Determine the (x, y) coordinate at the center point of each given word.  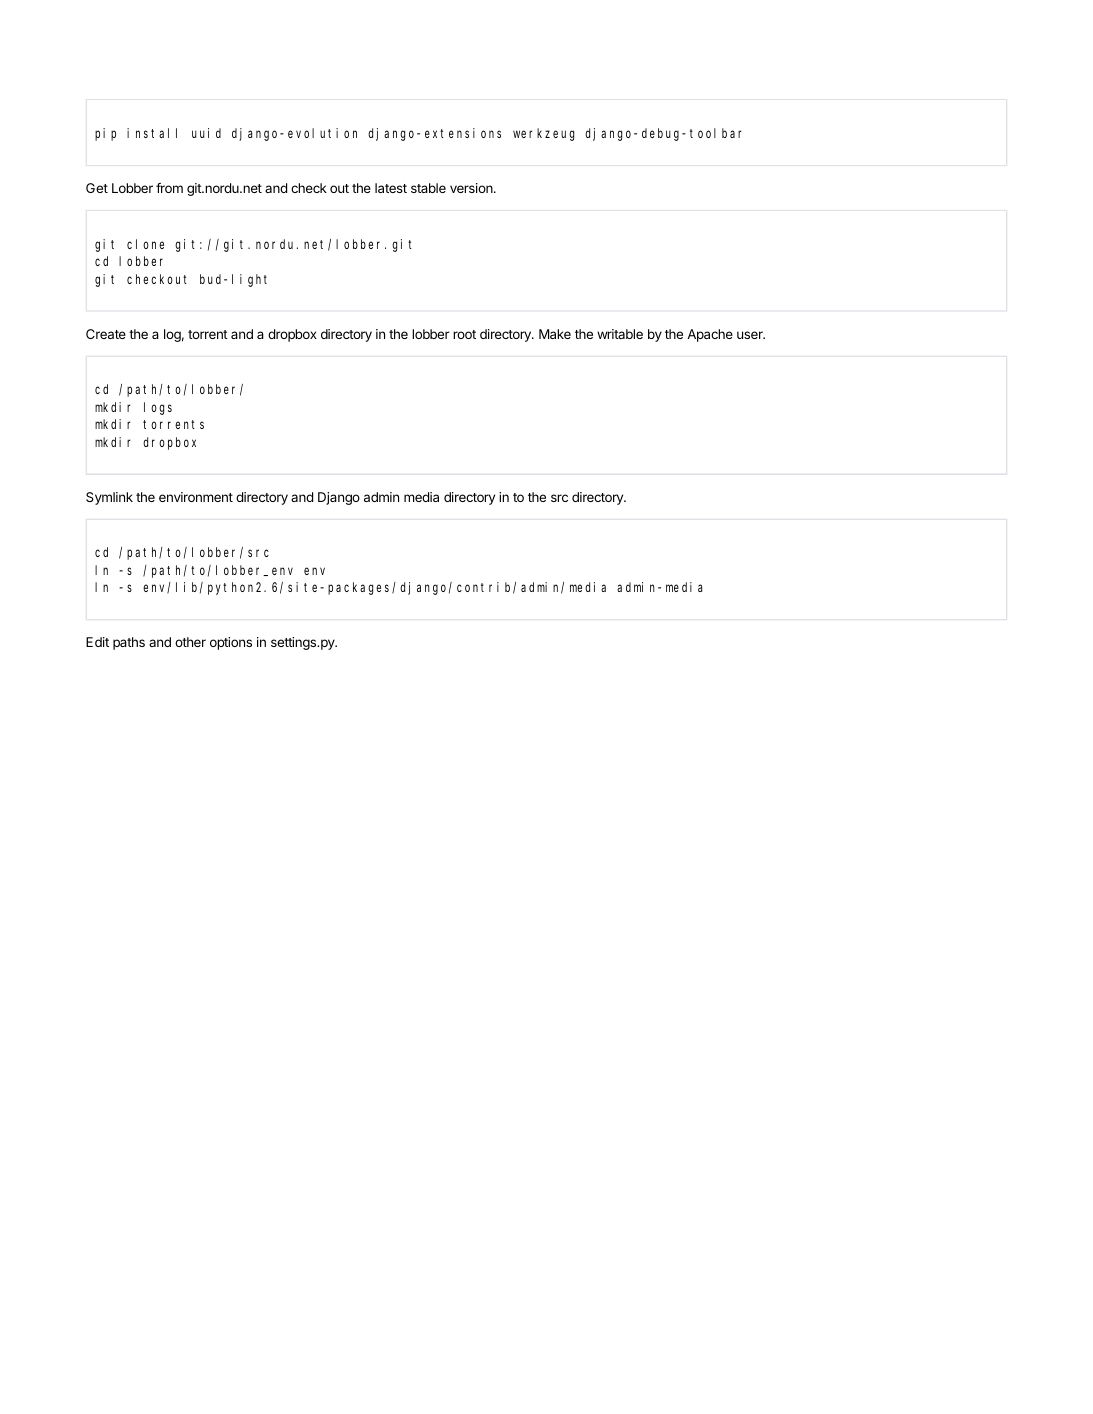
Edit (97, 642)
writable (620, 334)
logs (158, 408)
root (464, 334)
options (231, 643)
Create (106, 334)
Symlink (109, 498)
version (472, 188)
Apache (710, 335)
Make (555, 334)
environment (196, 497)
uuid (206, 133)
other (190, 642)
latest (391, 188)
